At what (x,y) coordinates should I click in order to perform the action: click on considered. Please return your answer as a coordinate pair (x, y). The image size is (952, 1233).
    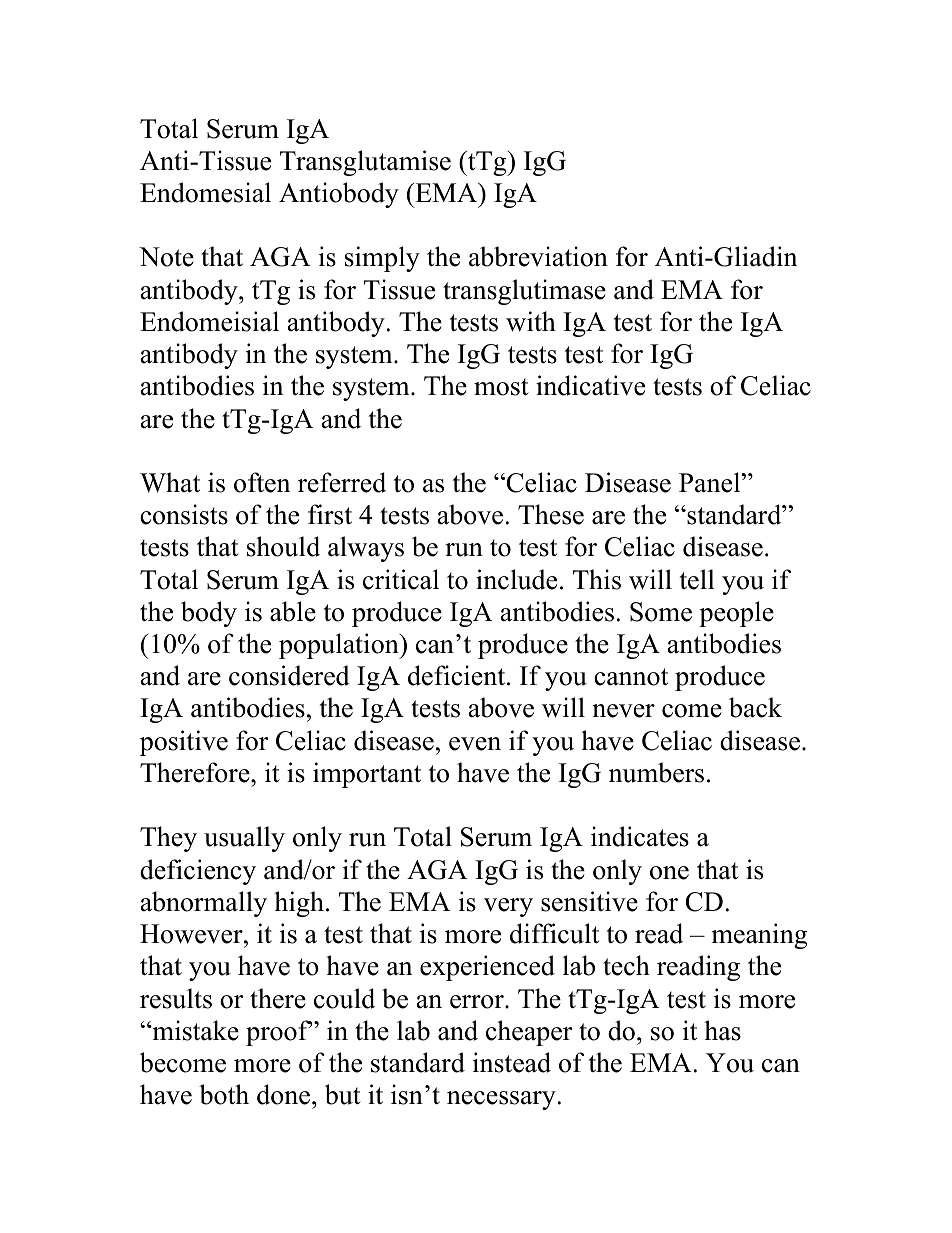
    Looking at the image, I should click on (289, 675).
